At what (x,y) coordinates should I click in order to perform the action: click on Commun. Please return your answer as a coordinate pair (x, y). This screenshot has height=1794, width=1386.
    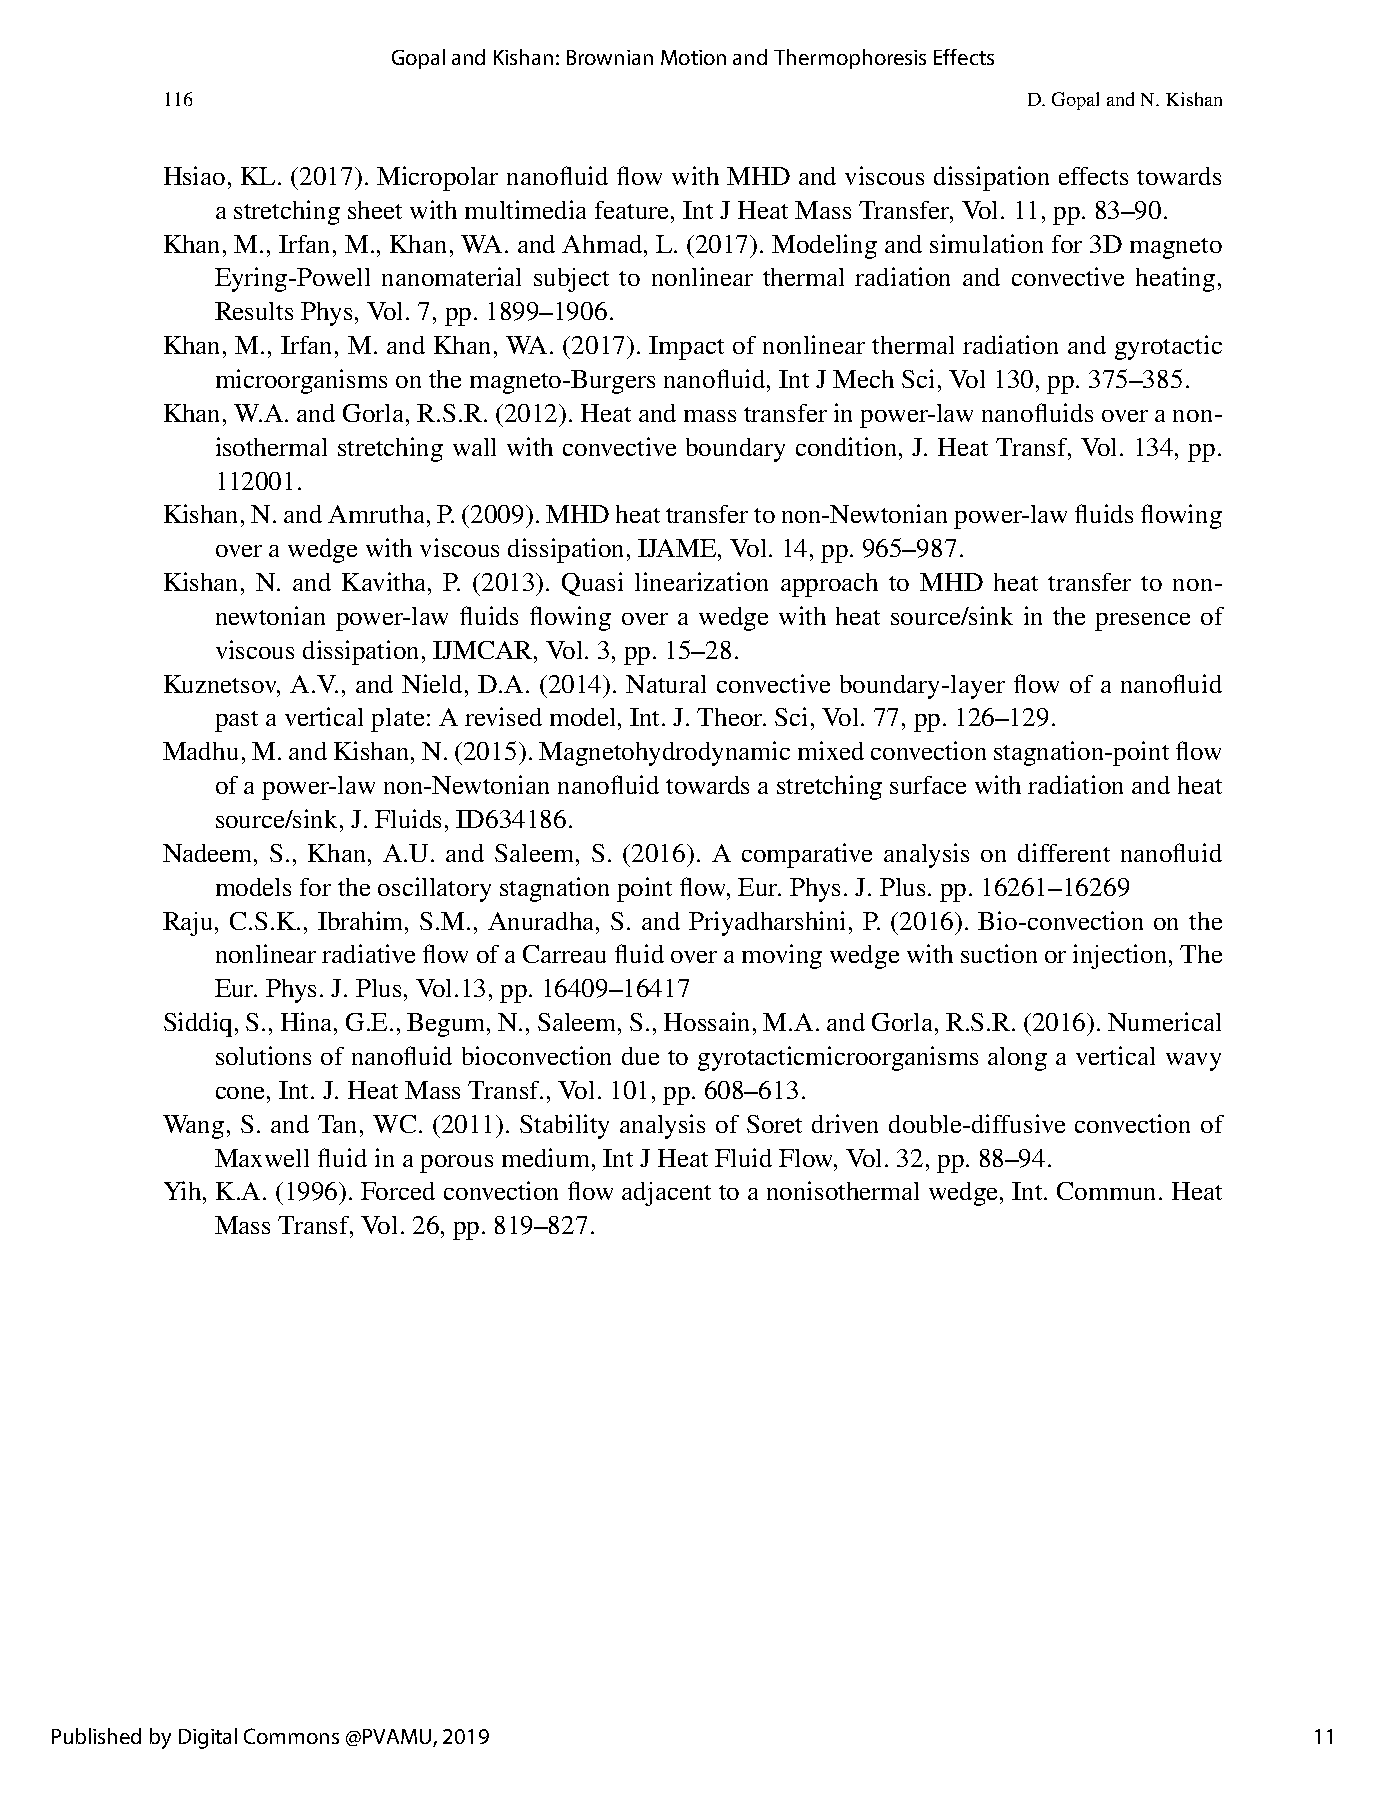
    Looking at the image, I should click on (1108, 1191).
